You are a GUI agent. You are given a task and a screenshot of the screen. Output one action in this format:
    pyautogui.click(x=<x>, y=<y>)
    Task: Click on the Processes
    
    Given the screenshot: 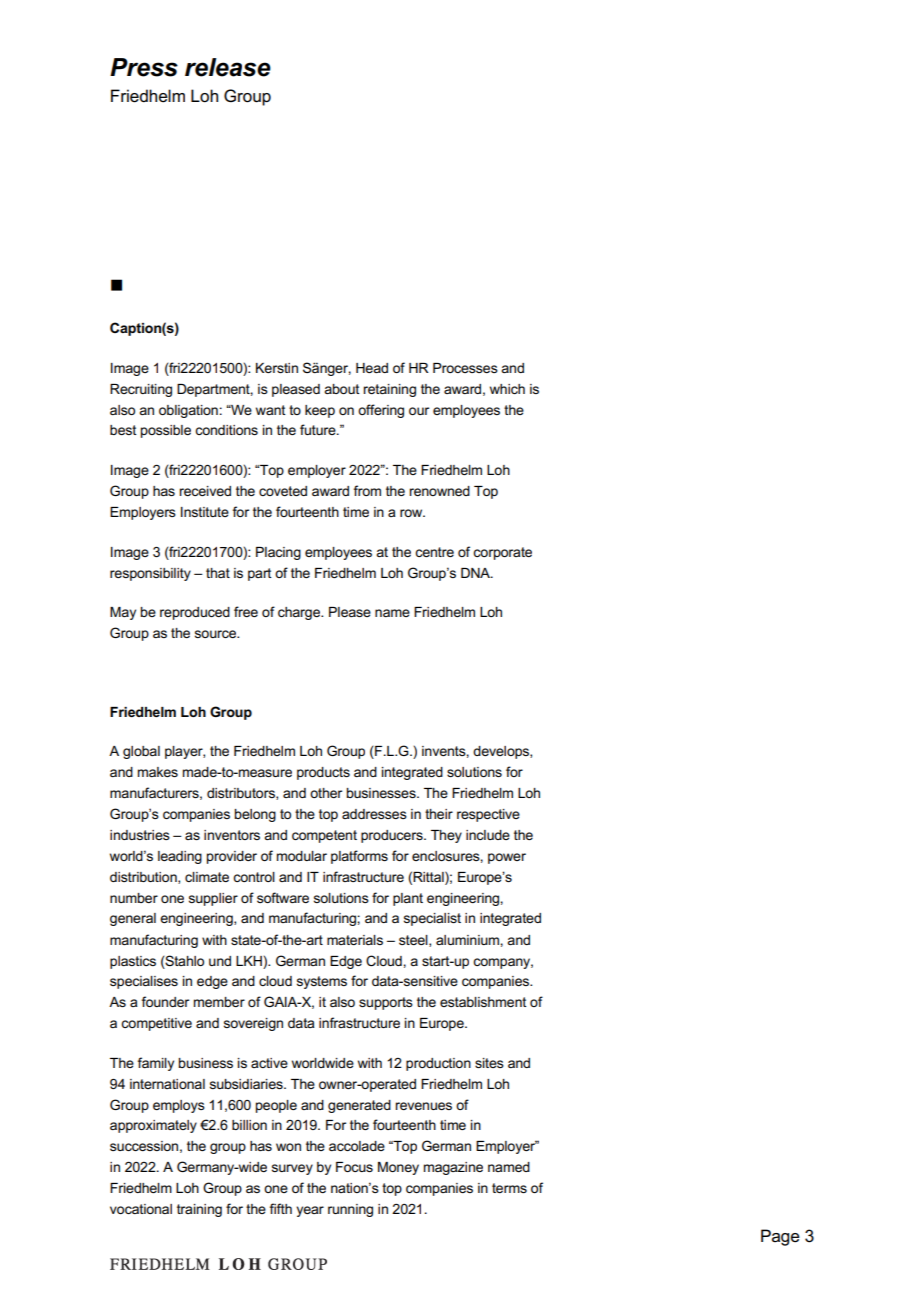 What is the action you would take?
    pyautogui.click(x=465, y=368)
